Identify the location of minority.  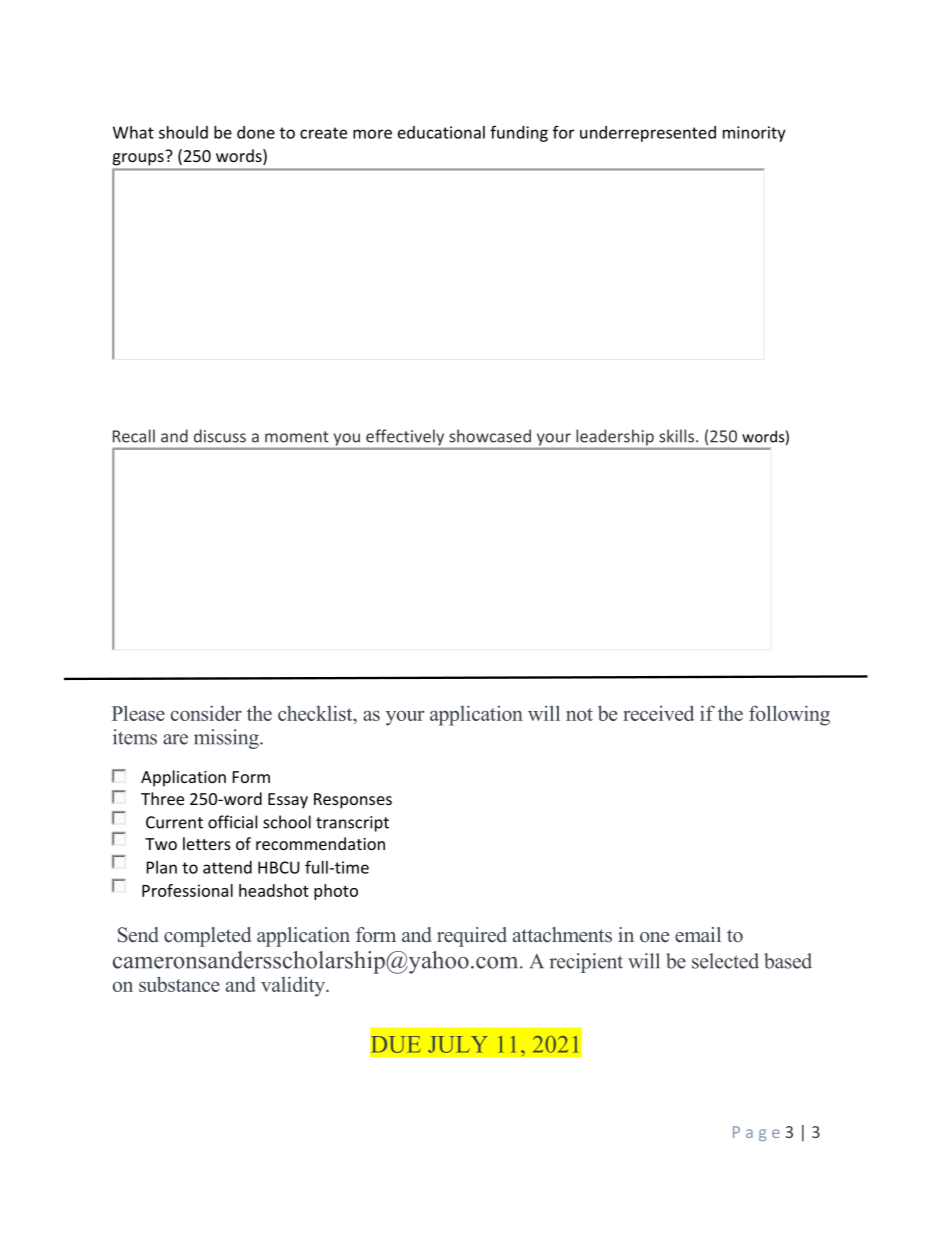
(754, 134).
